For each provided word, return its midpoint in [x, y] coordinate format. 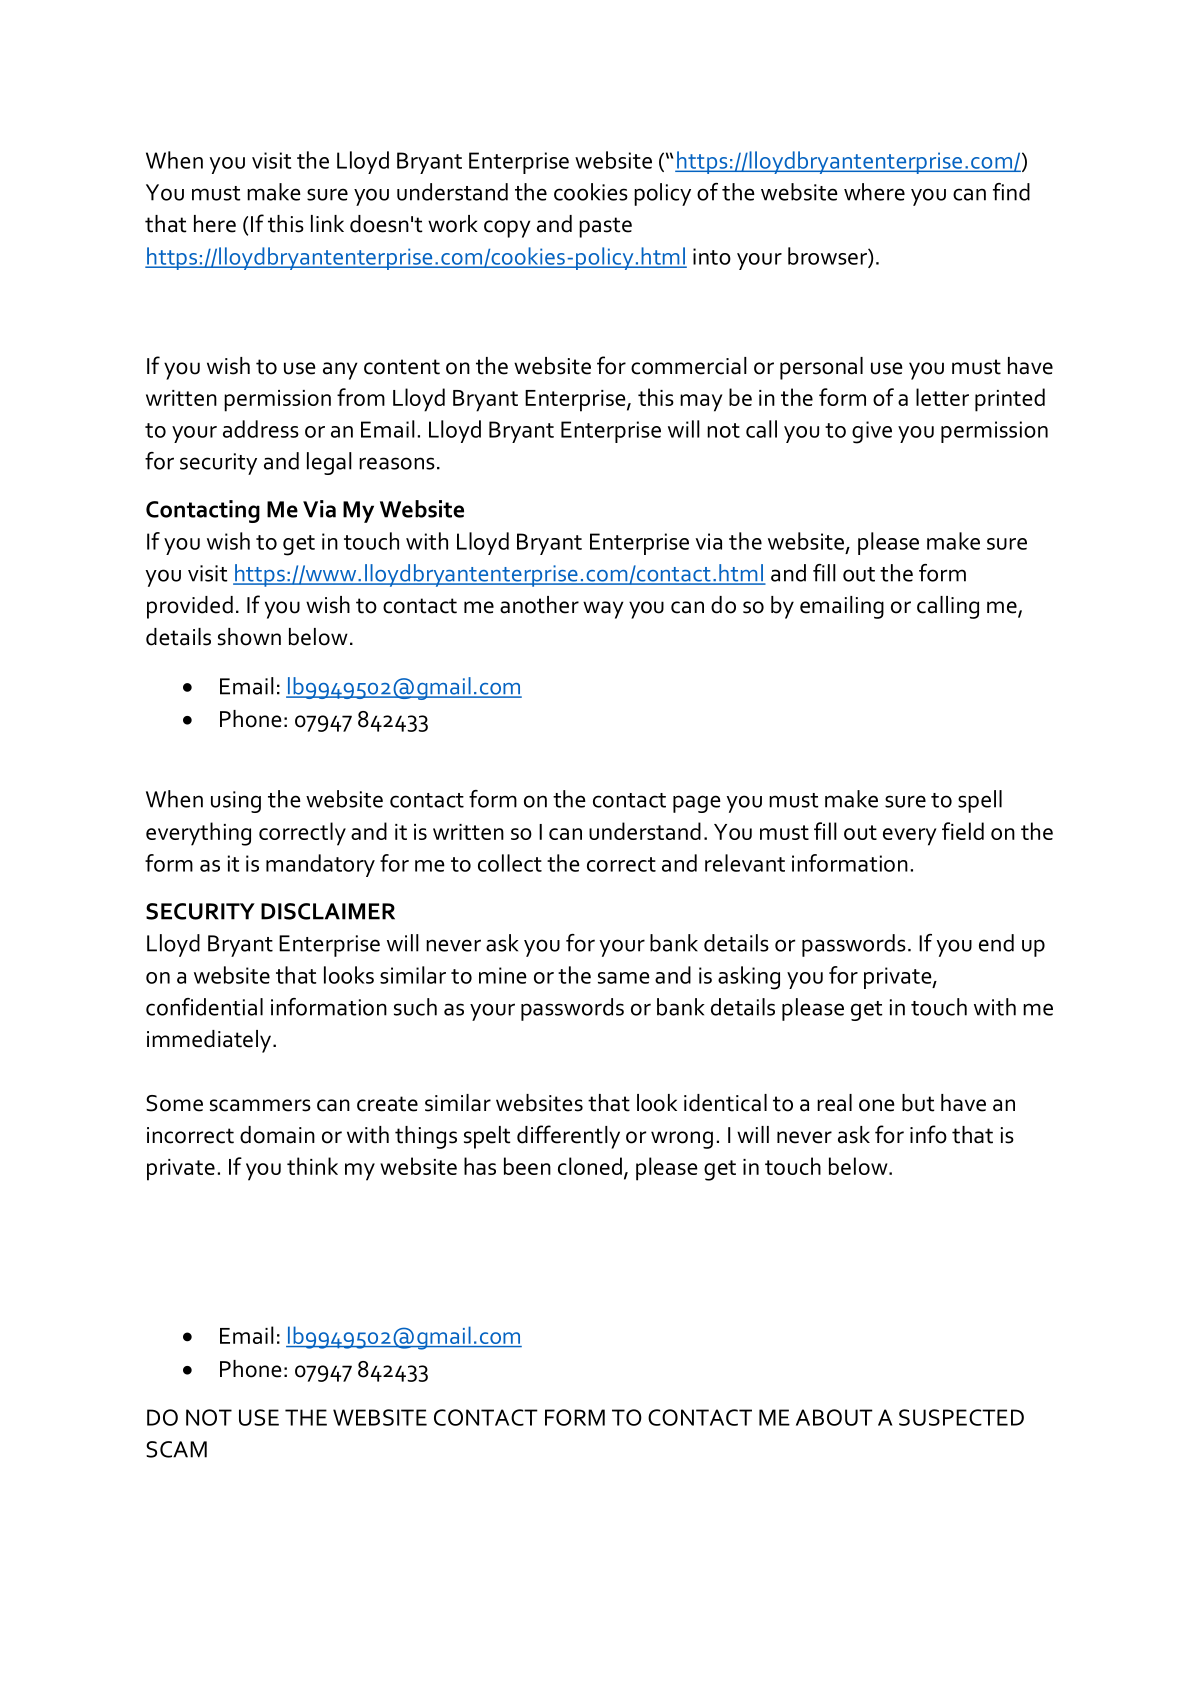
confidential [204, 1007]
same [624, 978]
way [603, 610]
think [312, 1166]
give [872, 432]
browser [828, 257]
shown [249, 637]
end [996, 943]
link [327, 223]
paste [605, 227]
